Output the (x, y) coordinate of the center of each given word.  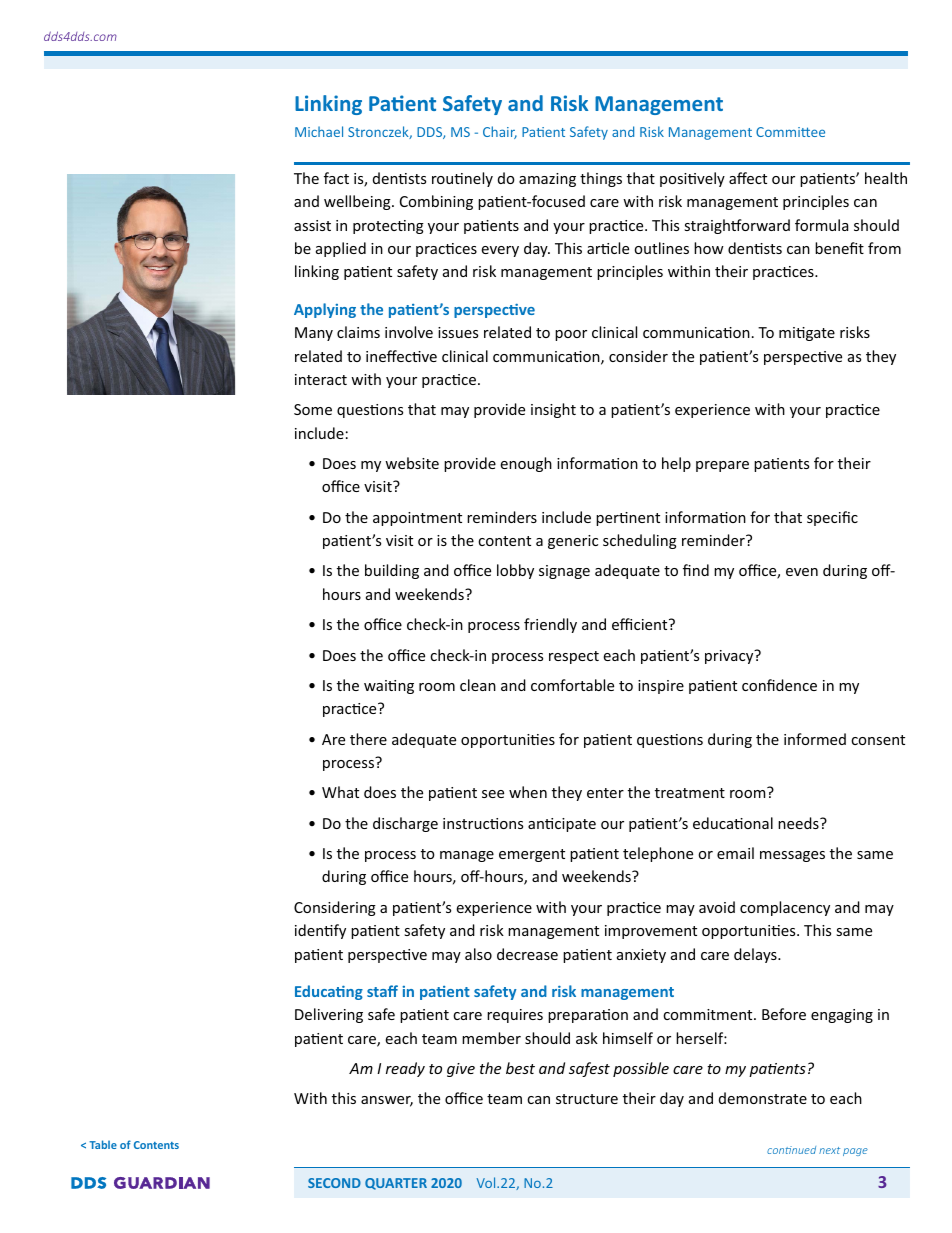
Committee (790, 132)
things (601, 179)
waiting (389, 687)
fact (336, 178)
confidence (779, 685)
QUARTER (396, 1184)
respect (574, 657)
